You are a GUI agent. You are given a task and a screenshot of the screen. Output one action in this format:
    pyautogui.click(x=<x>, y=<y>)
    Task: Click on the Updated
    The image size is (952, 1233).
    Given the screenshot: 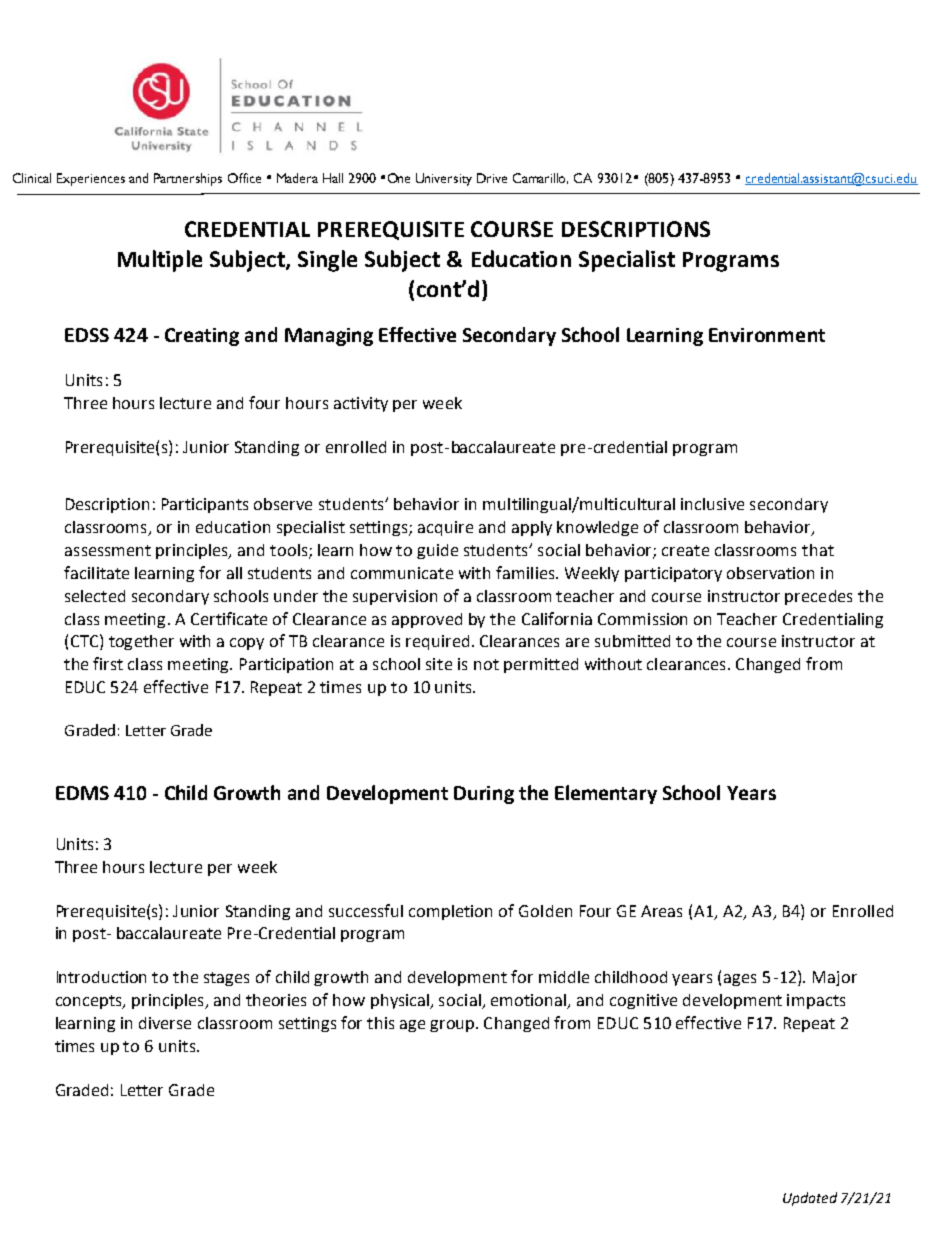 What is the action you would take?
    pyautogui.click(x=810, y=1199)
